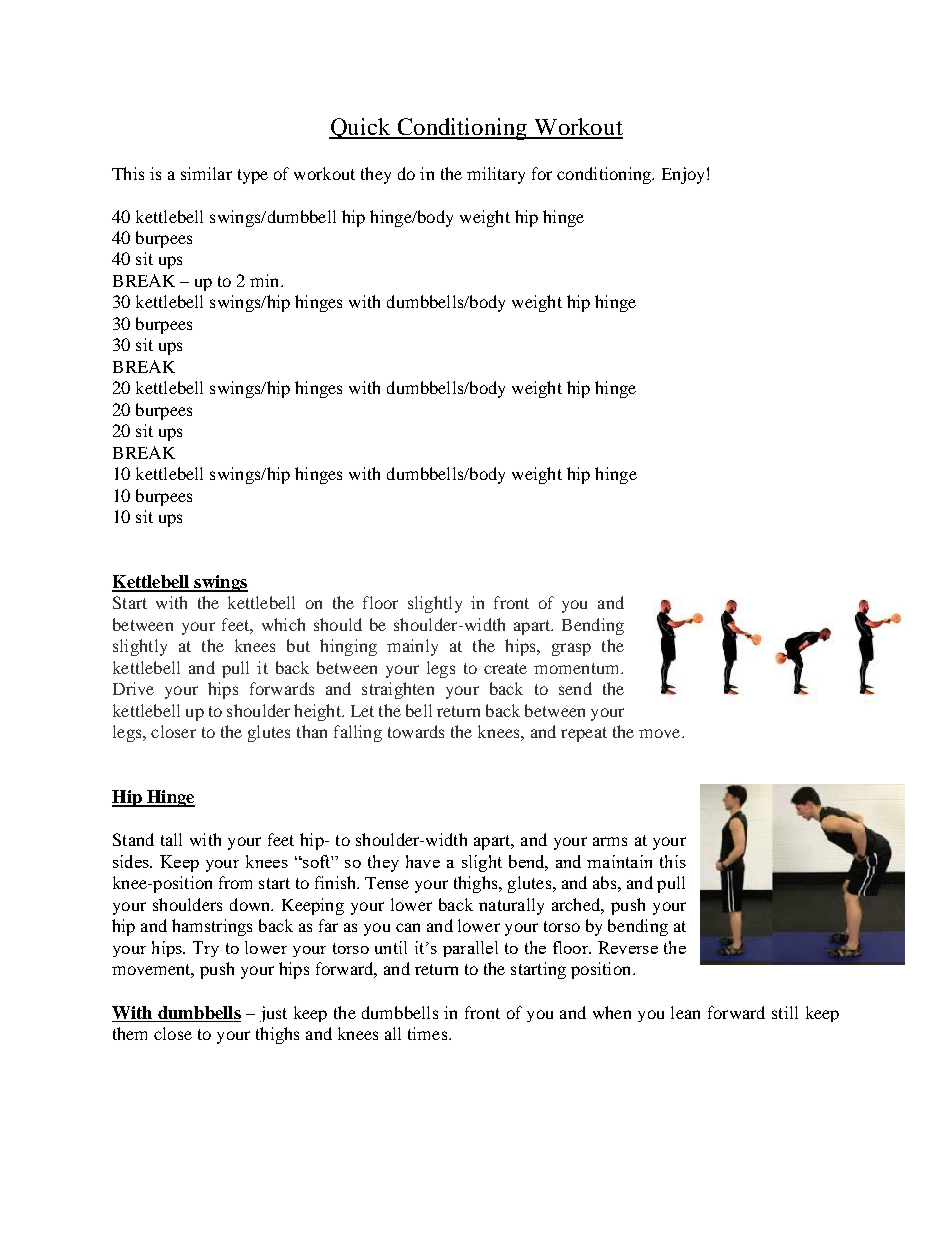 The image size is (952, 1233). I want to click on similar, so click(206, 173).
